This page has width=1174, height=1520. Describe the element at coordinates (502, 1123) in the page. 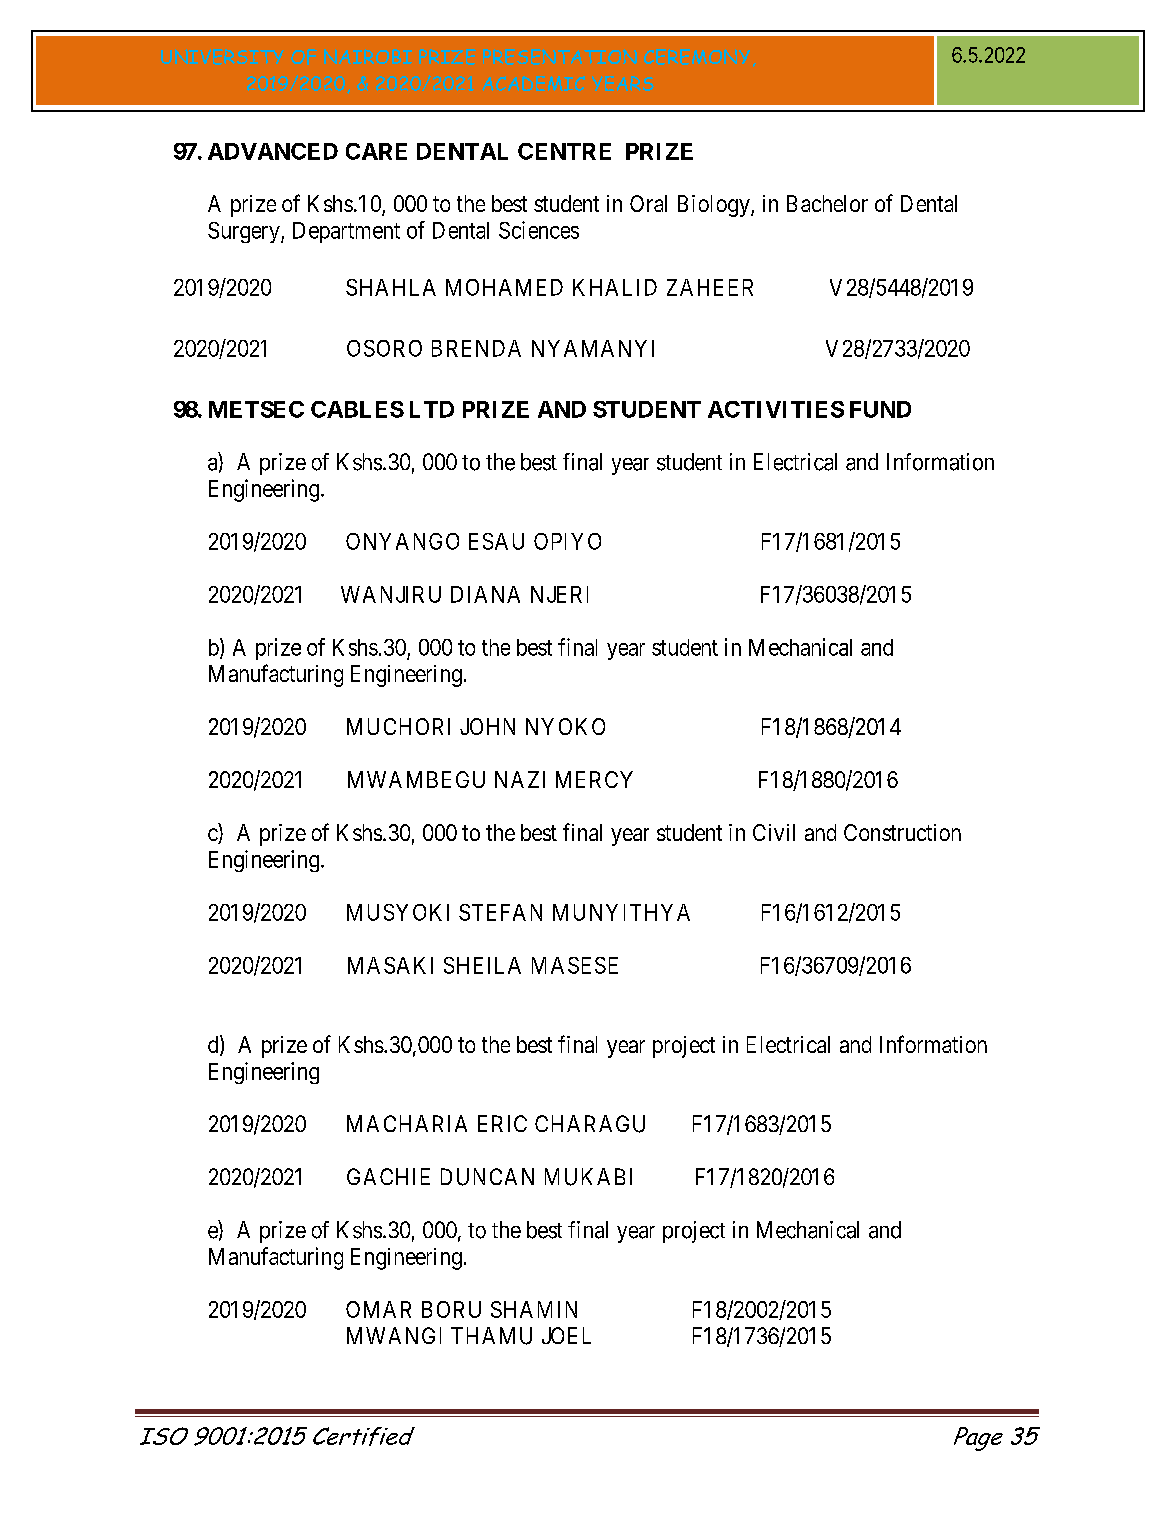

I see `ERIC` at that location.
